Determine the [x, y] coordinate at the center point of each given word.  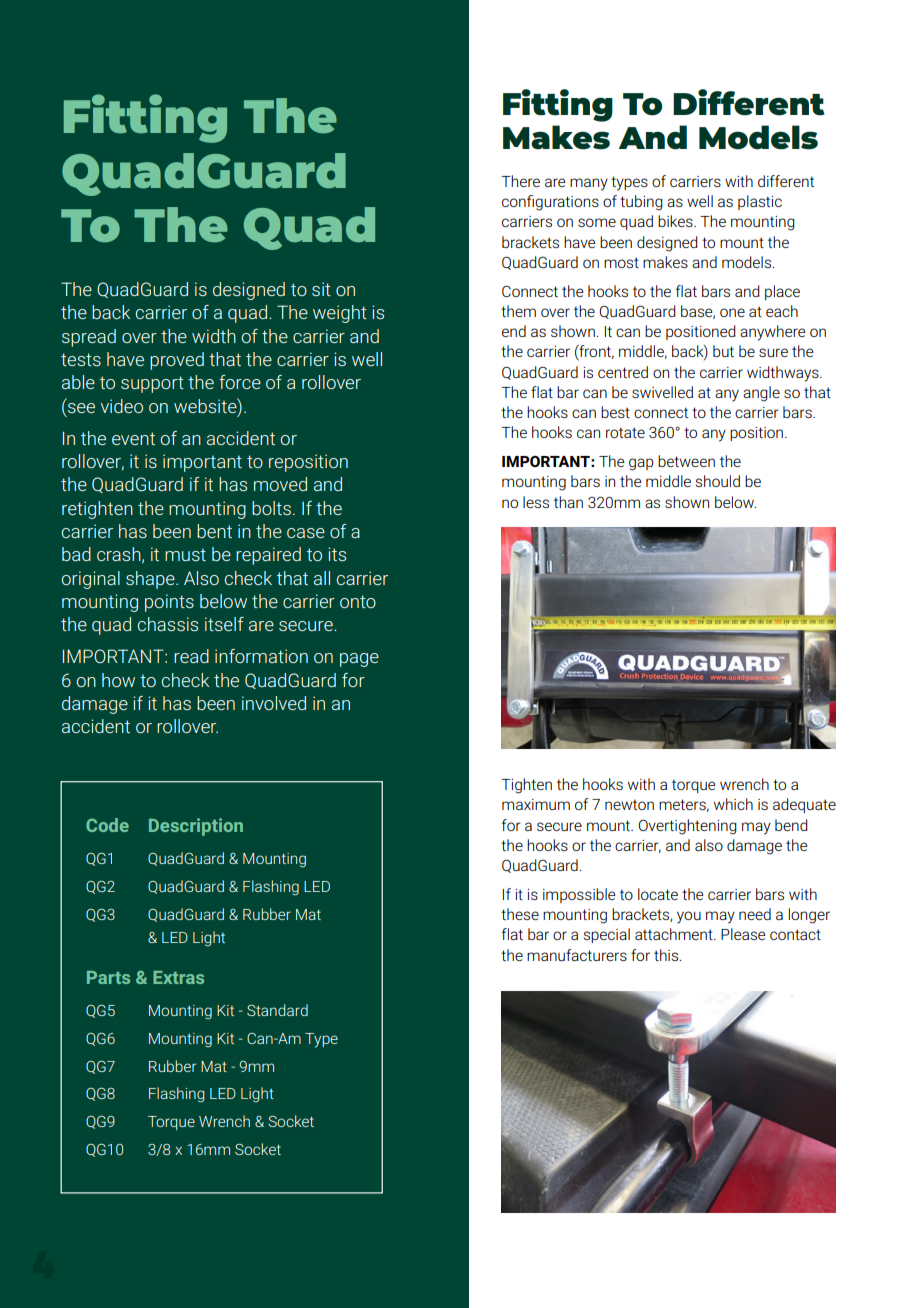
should [718, 481]
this [667, 955]
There [520, 181]
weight [340, 314]
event [133, 438]
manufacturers [577, 955]
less [536, 502]
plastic [760, 202]
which [733, 804]
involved [274, 703]
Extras [178, 977]
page [359, 660]
